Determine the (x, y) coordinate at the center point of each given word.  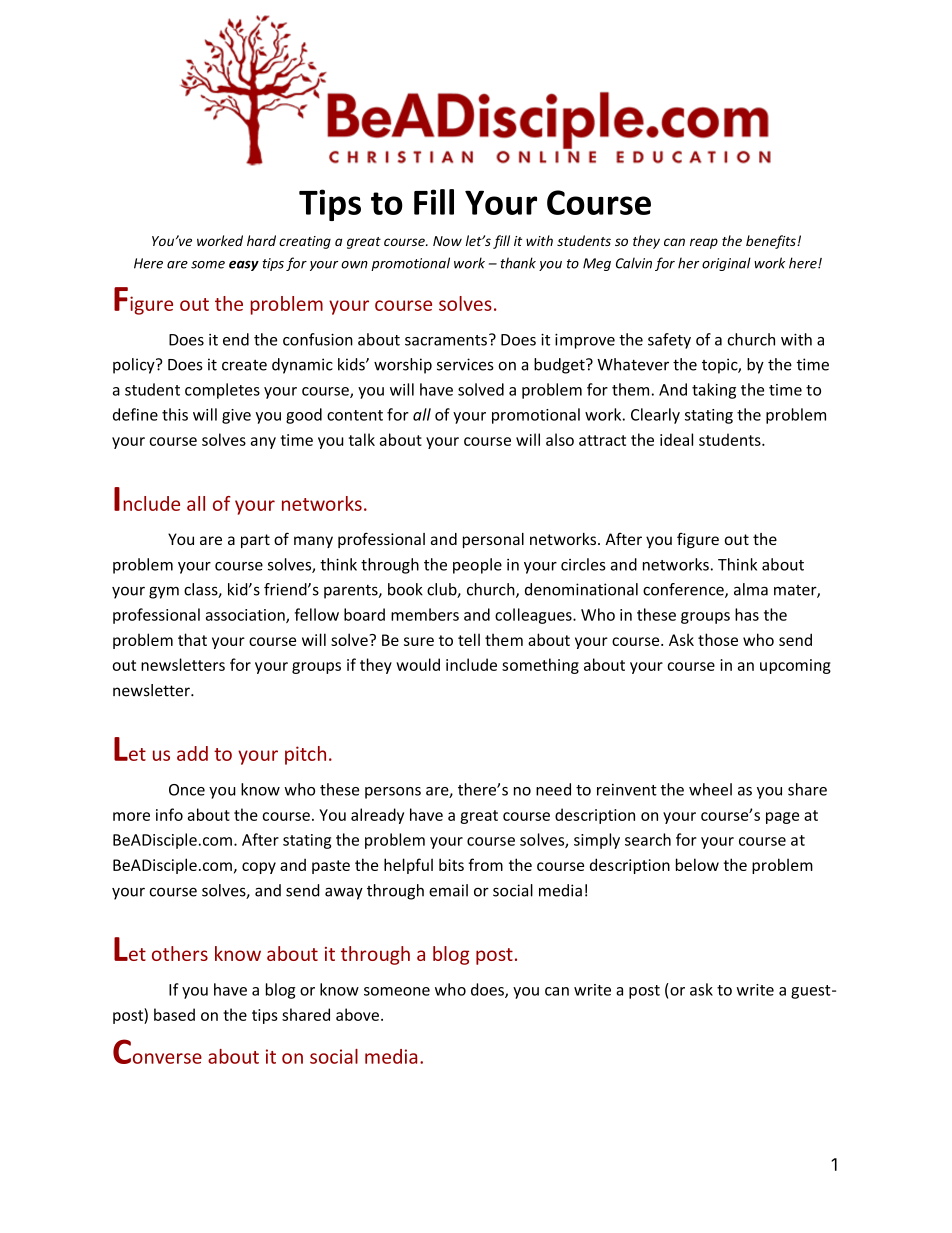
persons (393, 793)
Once (187, 790)
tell (469, 639)
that (192, 639)
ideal (676, 439)
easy (244, 265)
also (560, 439)
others (180, 953)
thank (518, 263)
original (726, 264)
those (718, 639)
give (236, 416)
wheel (710, 789)
